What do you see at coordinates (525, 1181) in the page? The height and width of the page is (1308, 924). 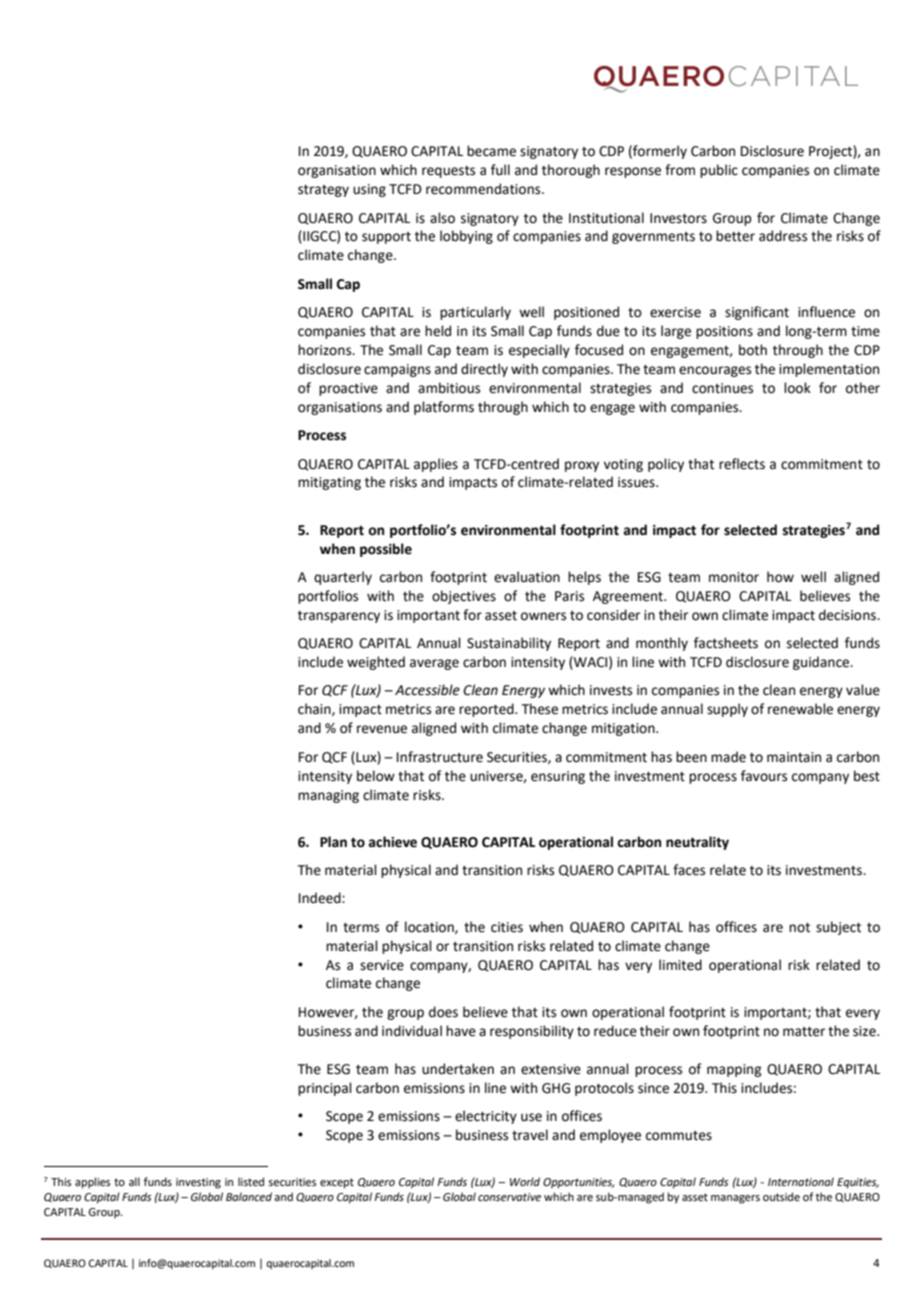 I see `World` at bounding box center [525, 1181].
